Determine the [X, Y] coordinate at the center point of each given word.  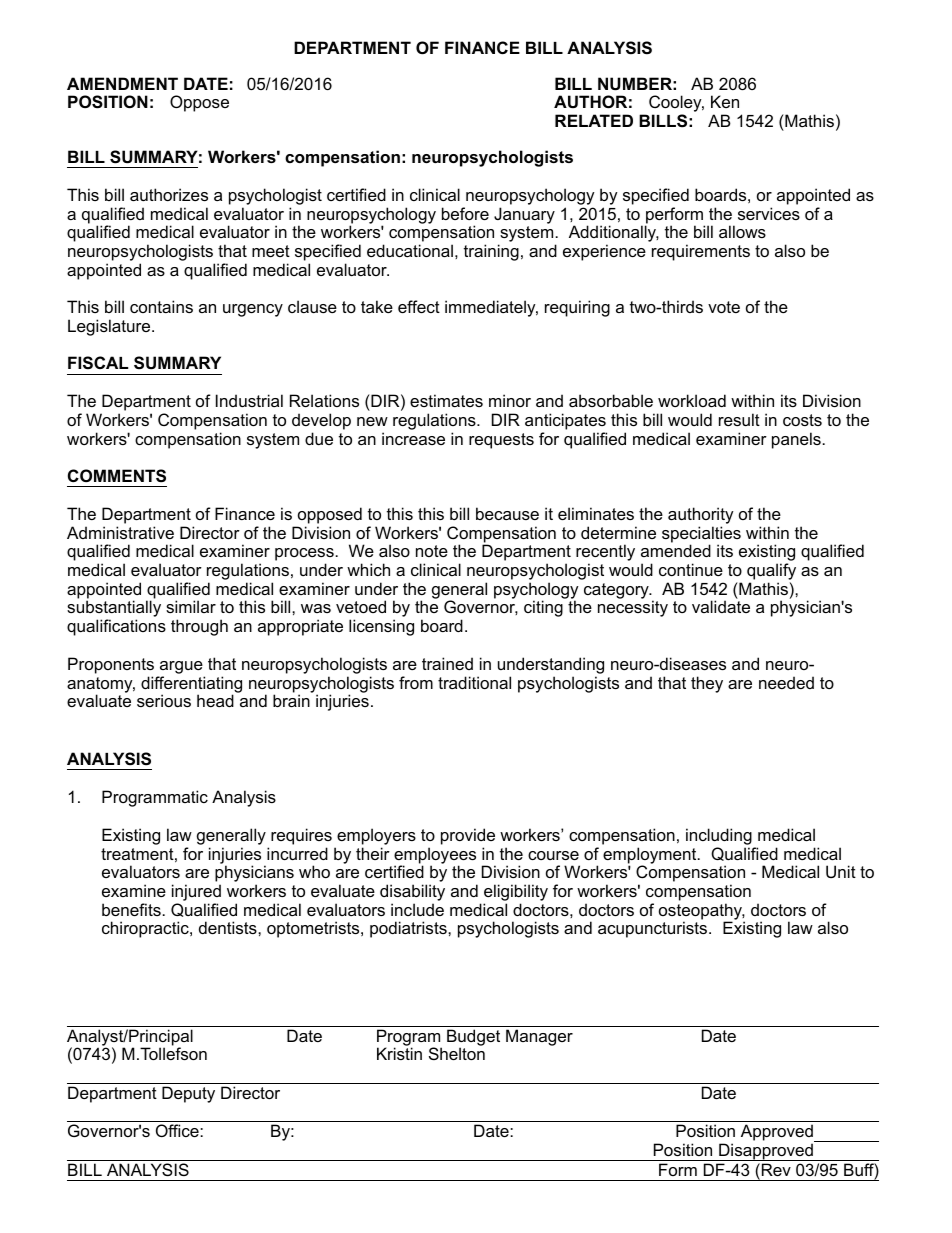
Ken [725, 101]
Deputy [188, 1094]
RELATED [594, 120]
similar [191, 606]
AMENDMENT [122, 83]
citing [543, 608]
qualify [771, 573]
